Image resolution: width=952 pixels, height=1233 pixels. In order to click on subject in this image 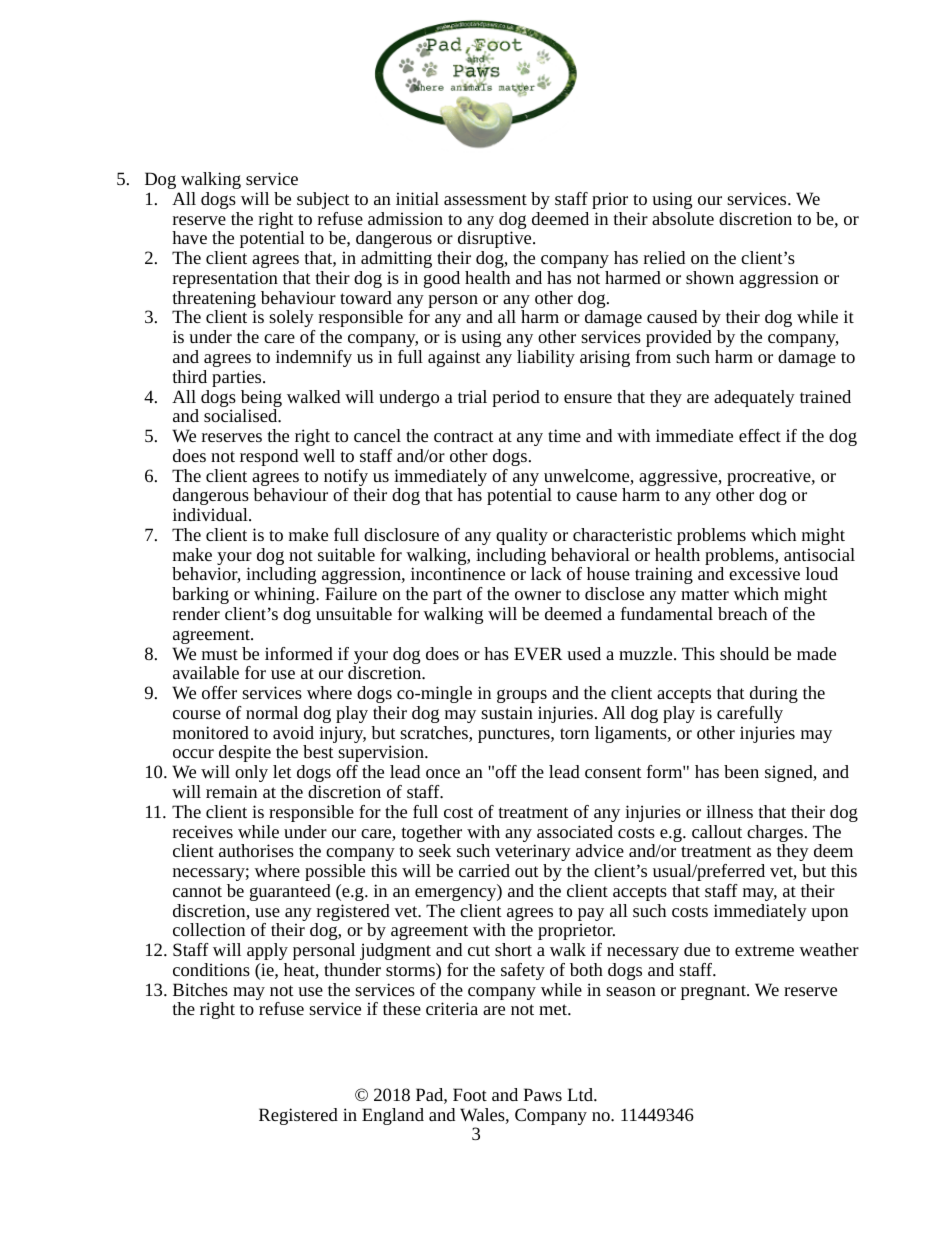, I will do `click(323, 200)`.
